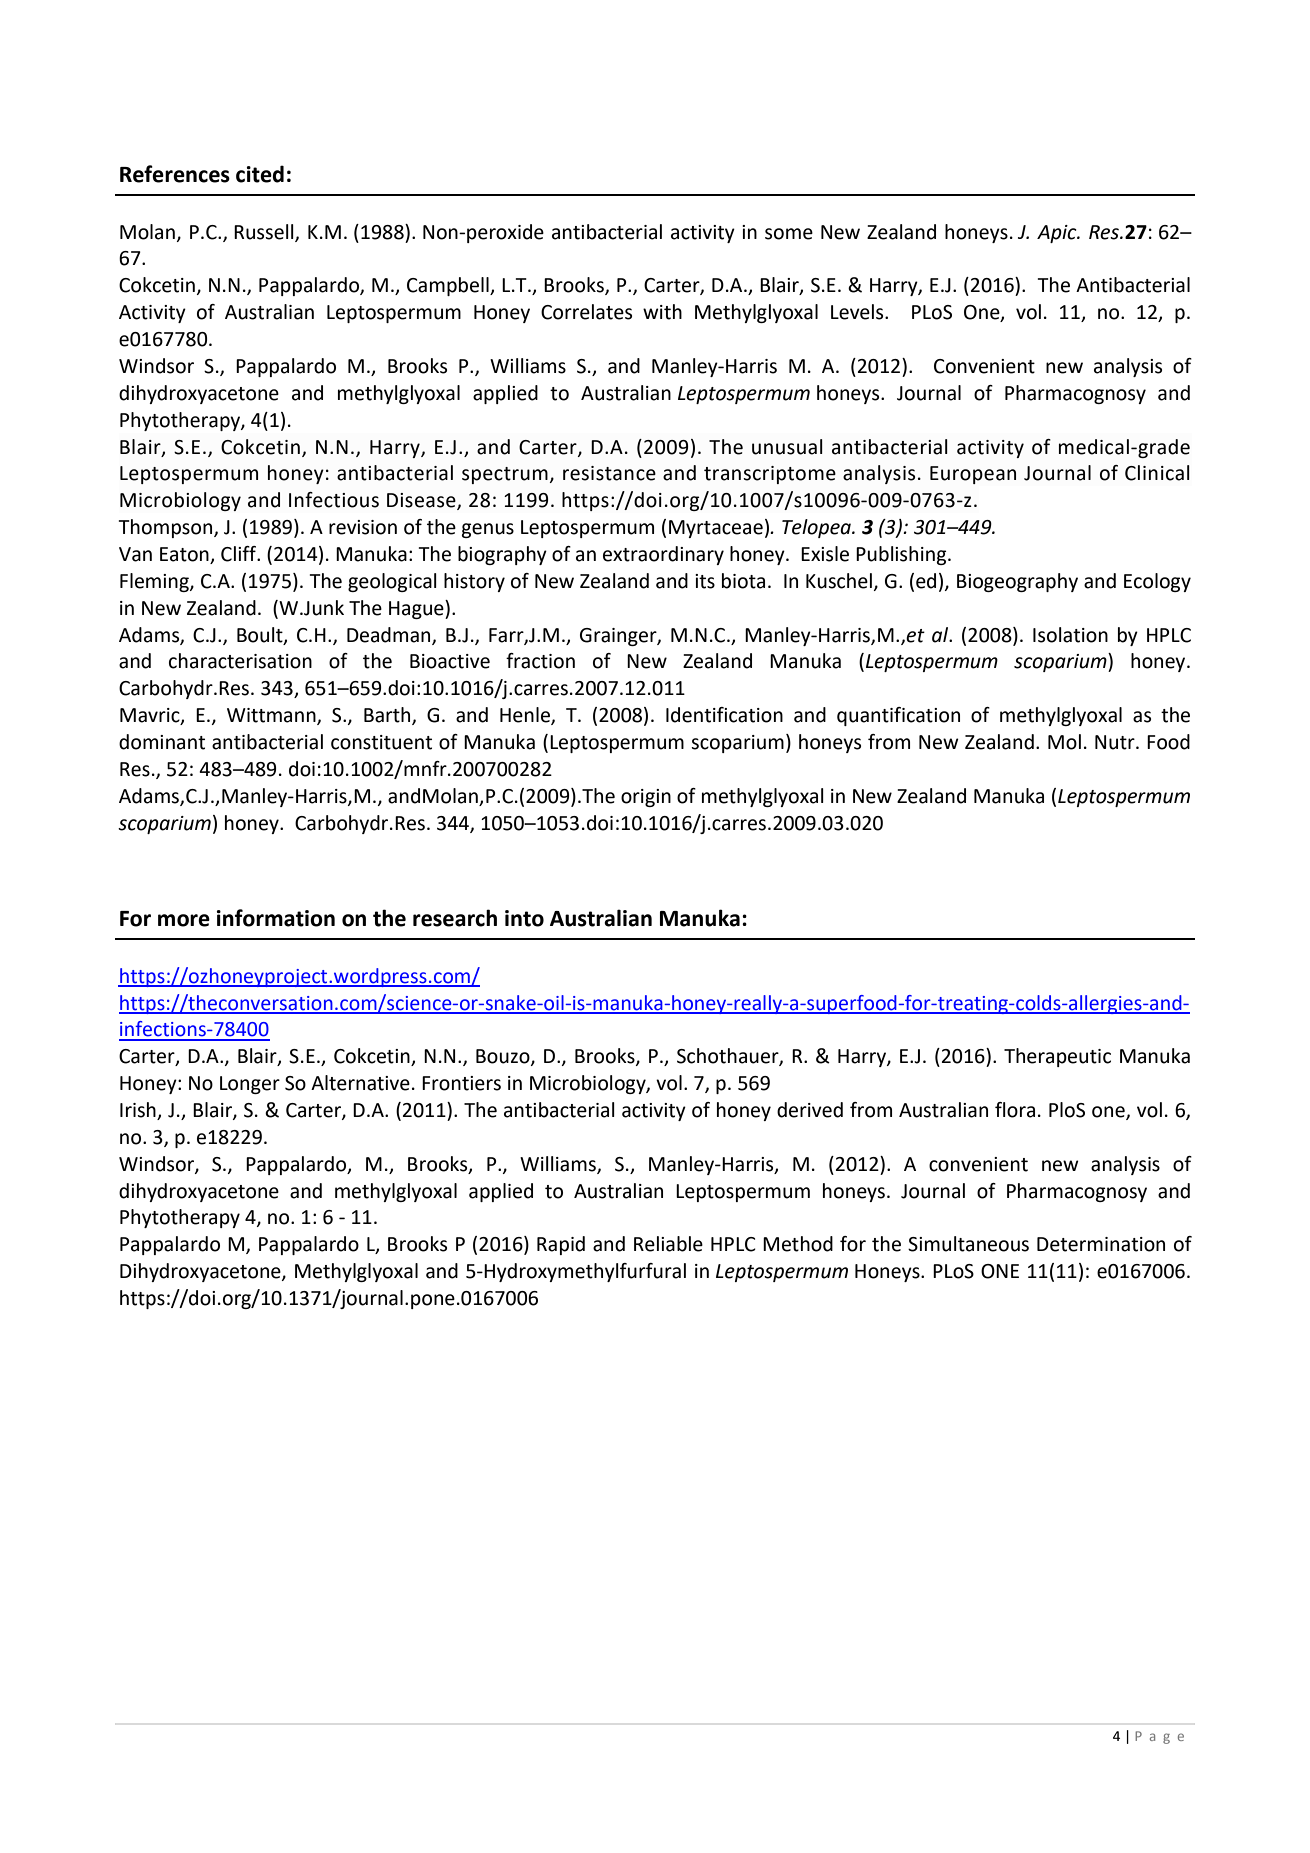  Describe the element at coordinates (968, 1244) in the screenshot. I see `Simultaneous` at that location.
